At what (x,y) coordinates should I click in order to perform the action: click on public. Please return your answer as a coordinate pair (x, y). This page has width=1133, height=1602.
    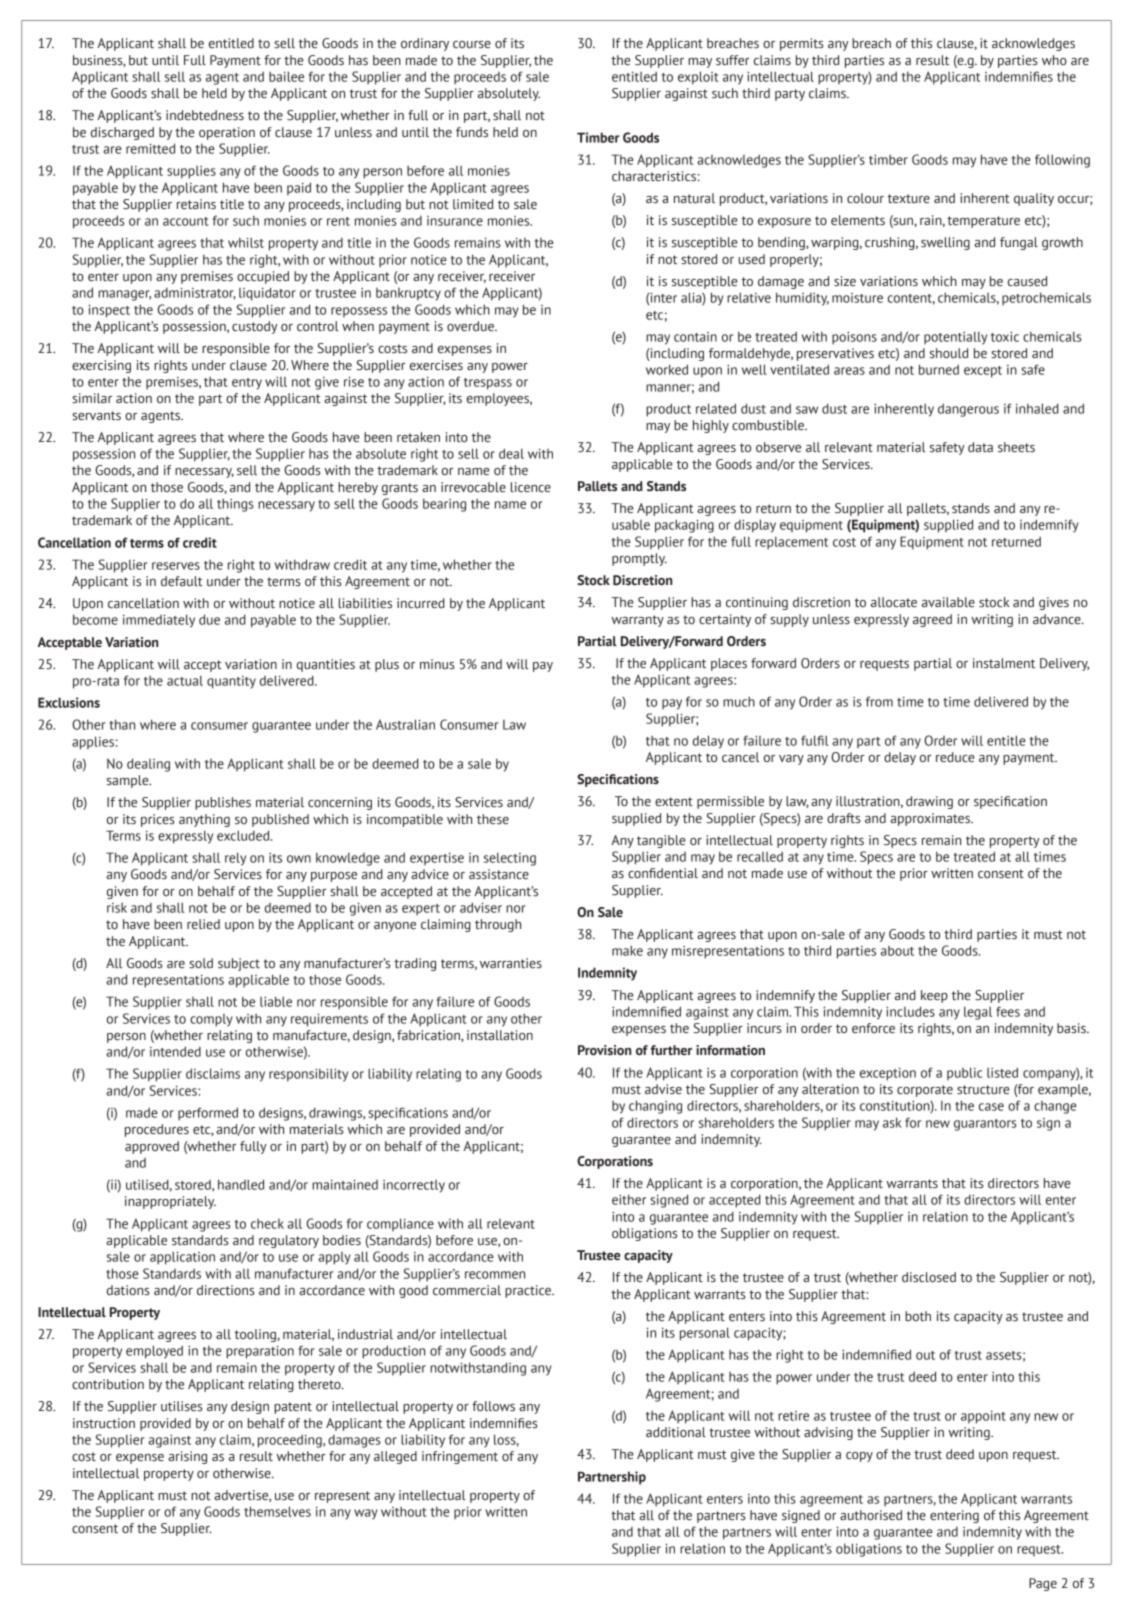
    Looking at the image, I should click on (964, 1073).
